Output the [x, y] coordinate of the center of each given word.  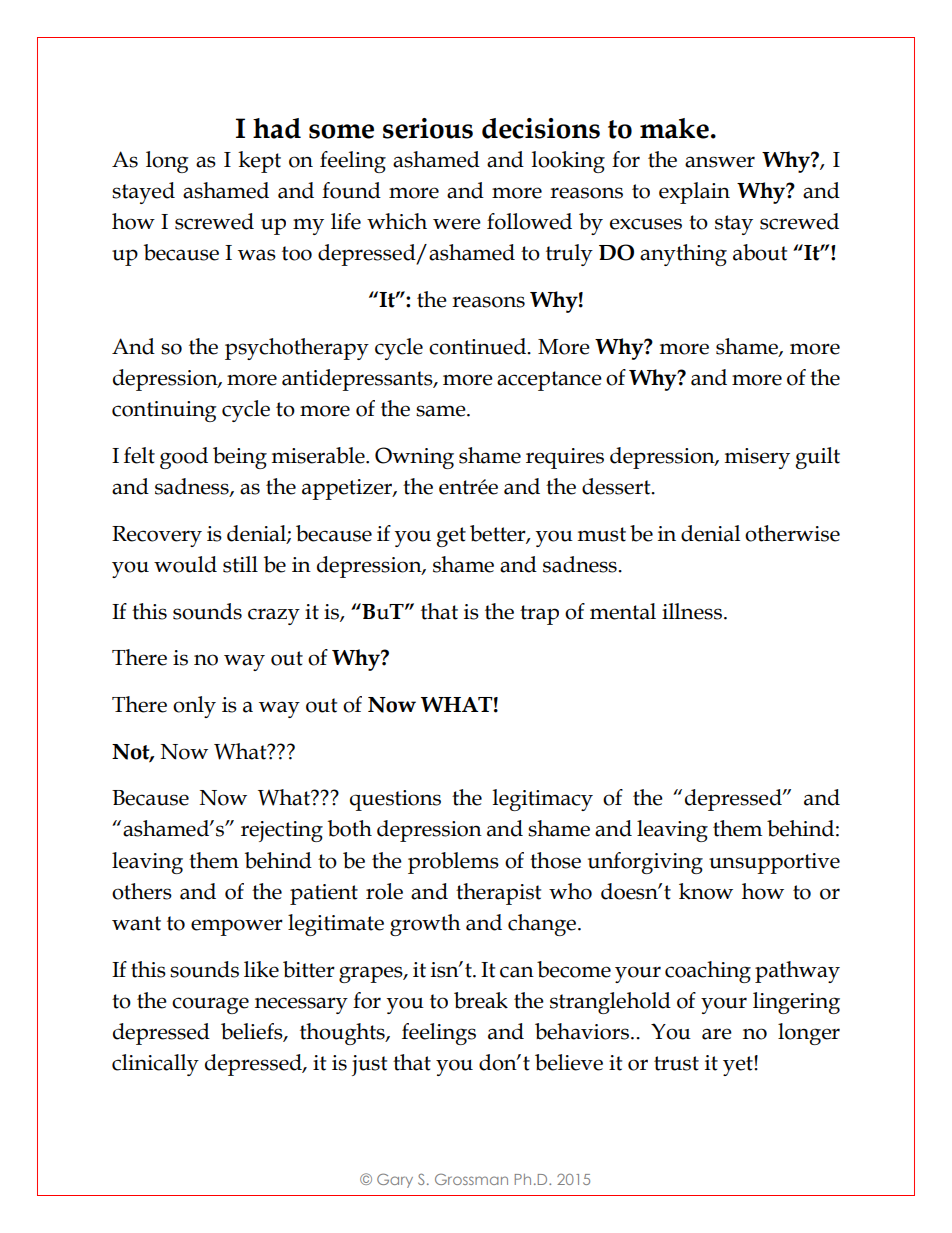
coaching [708, 972]
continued [479, 346]
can [517, 972]
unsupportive [774, 863]
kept [259, 162]
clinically [155, 1065]
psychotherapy [297, 349]
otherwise [792, 533]
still [240, 564]
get [451, 537]
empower [237, 927]
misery [757, 458]
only [194, 707]
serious [428, 128]
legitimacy [543, 800]
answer [720, 162]
